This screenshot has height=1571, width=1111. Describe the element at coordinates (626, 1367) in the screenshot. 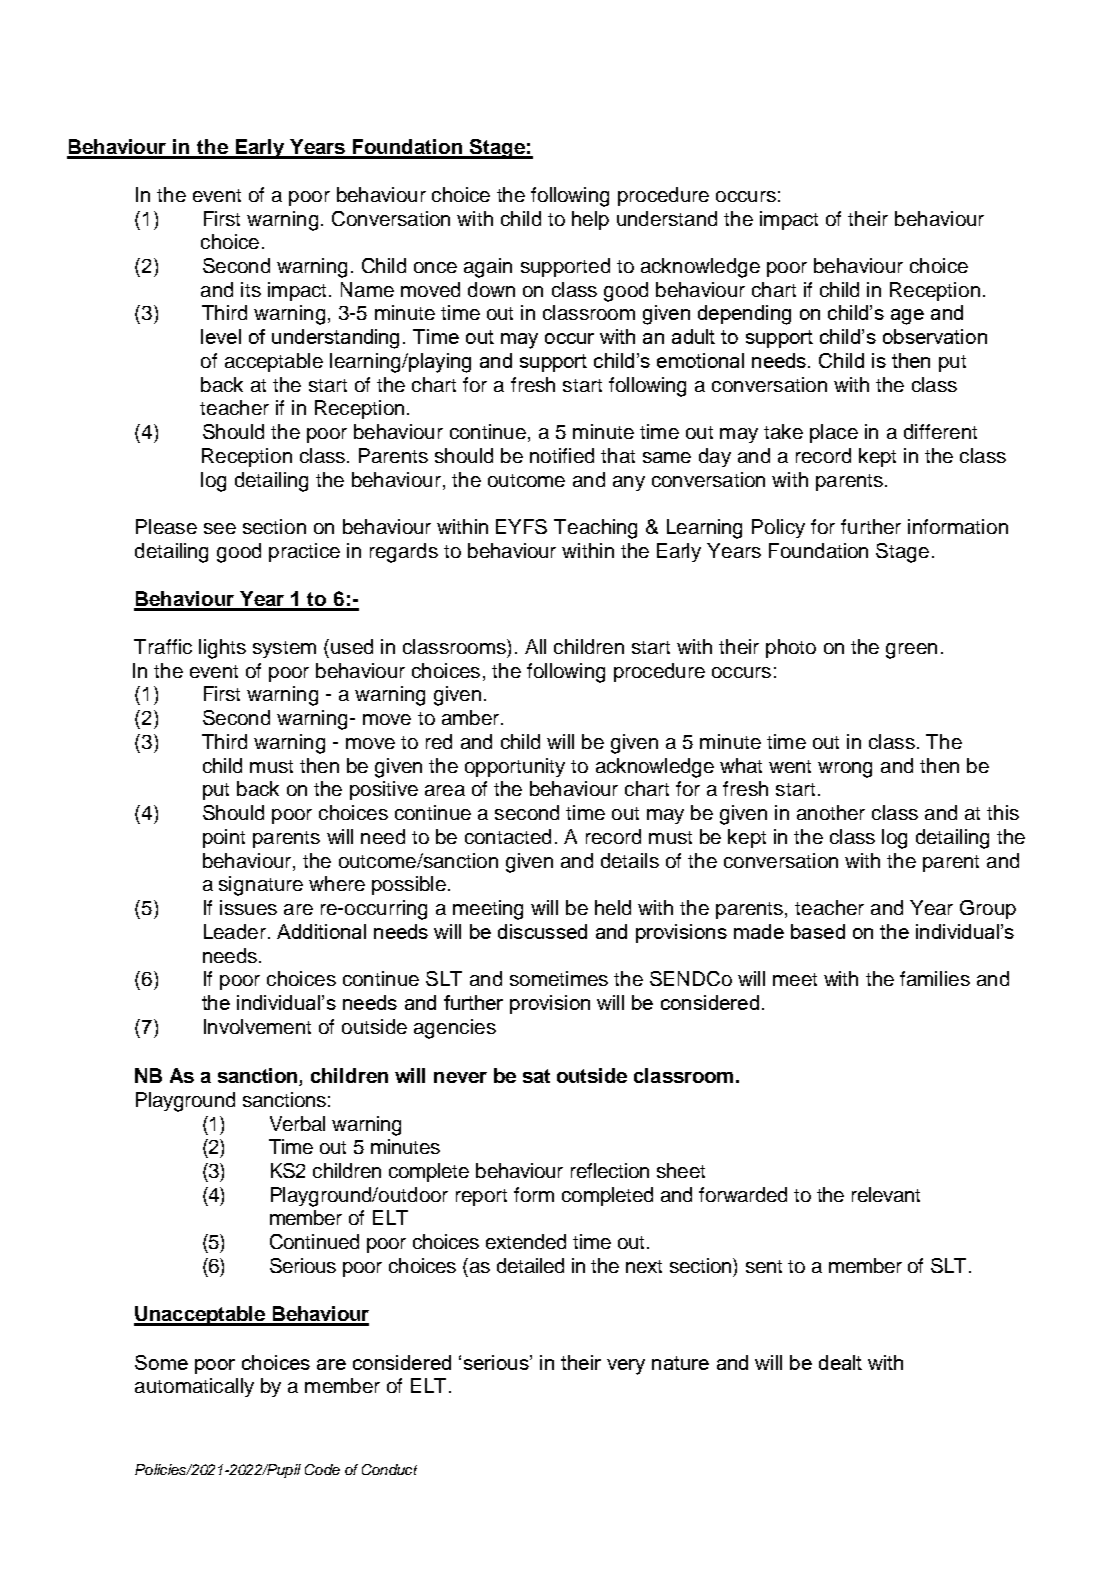

I see `very` at that location.
